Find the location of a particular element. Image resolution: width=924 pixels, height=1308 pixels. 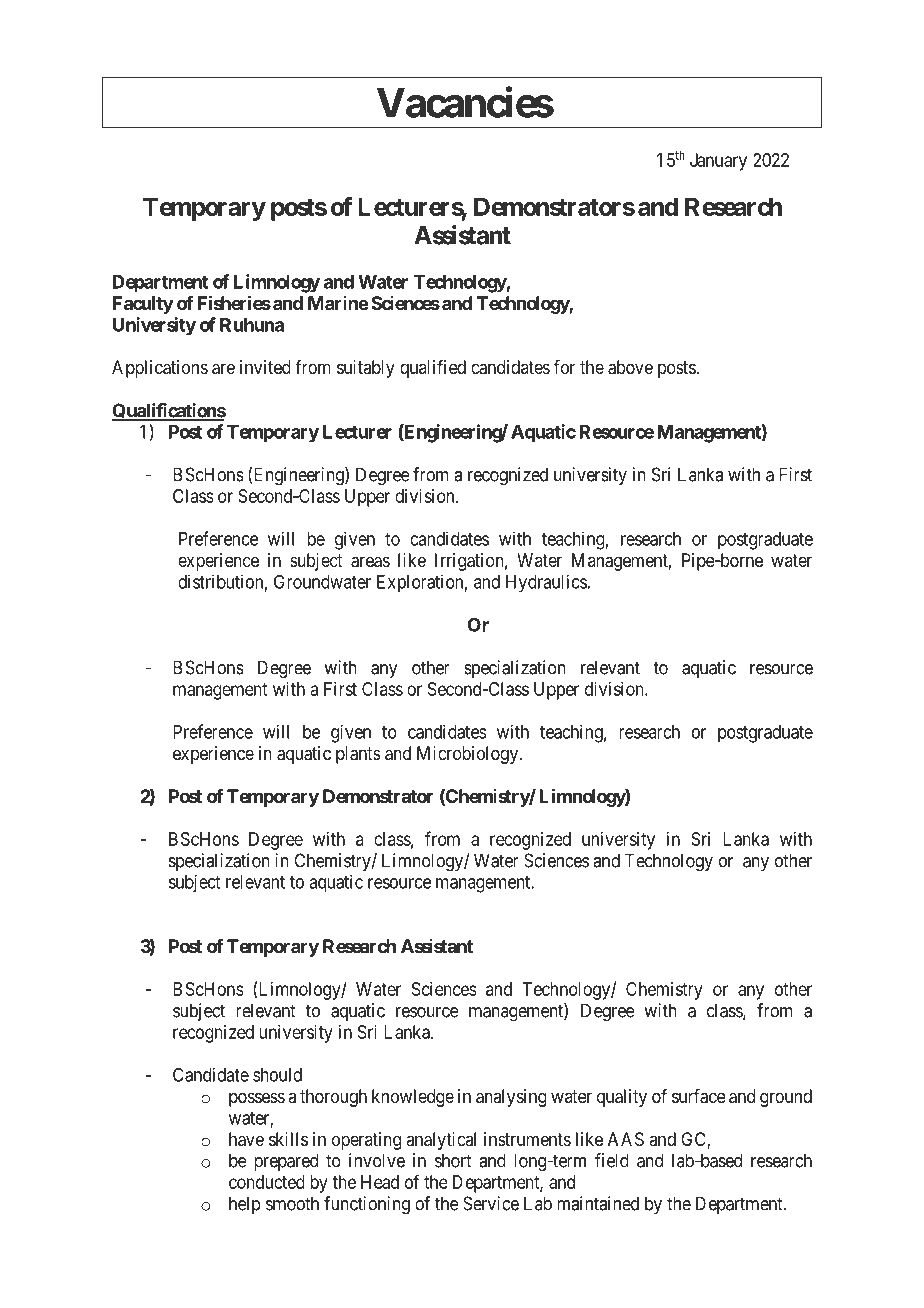

qualified is located at coordinates (433, 369).
